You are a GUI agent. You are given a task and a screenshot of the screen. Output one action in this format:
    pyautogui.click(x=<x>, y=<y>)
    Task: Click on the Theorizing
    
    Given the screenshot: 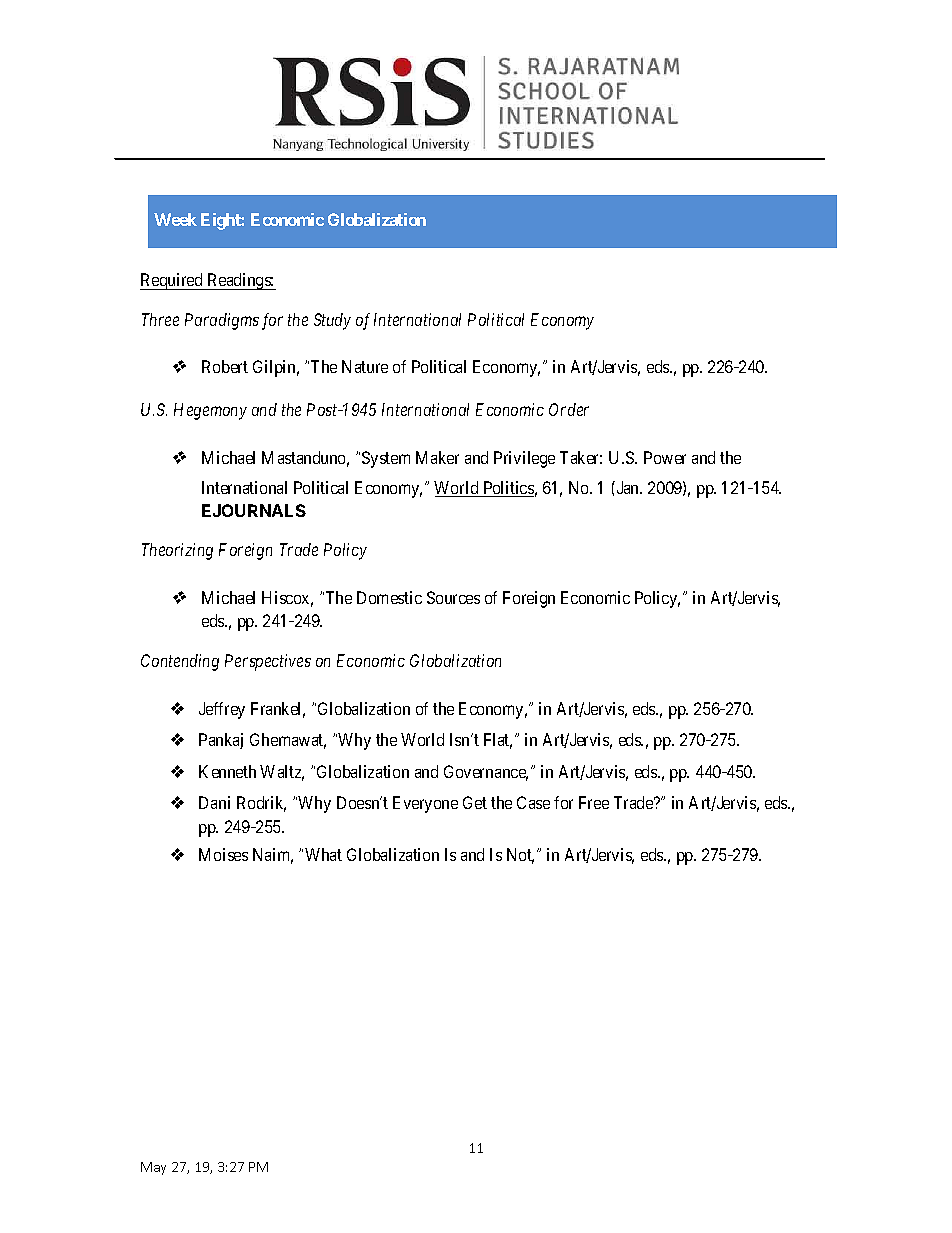 What is the action you would take?
    pyautogui.click(x=177, y=551)
